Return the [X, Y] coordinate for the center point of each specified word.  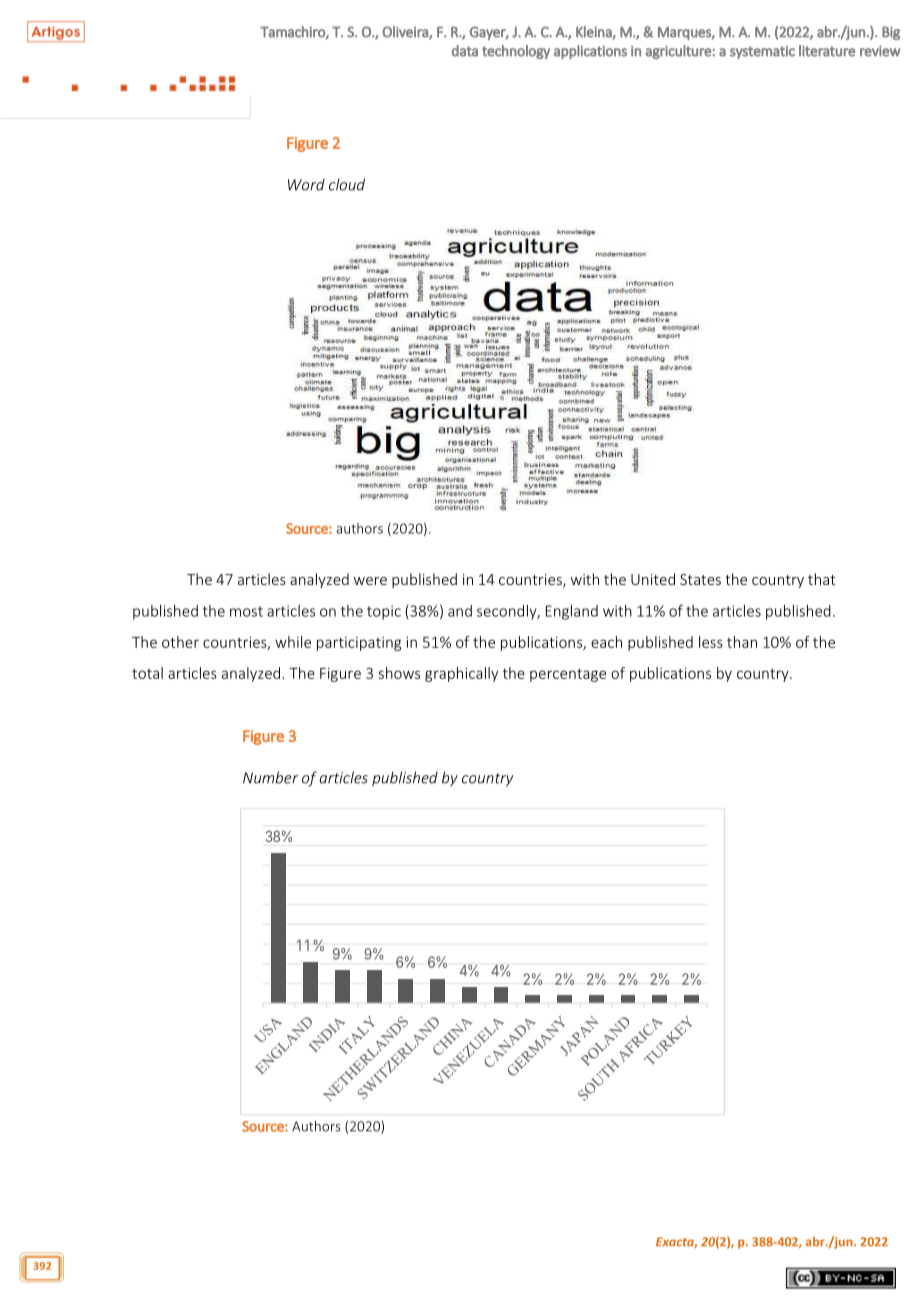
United [653, 579]
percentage [568, 675]
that [822, 579]
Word [306, 184]
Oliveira [406, 32]
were [370, 581]
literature [827, 51]
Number [270, 777]
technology [516, 52]
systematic [762, 52]
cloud [347, 184]
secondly [508, 612]
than [742, 642]
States [700, 579]
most [246, 611]
